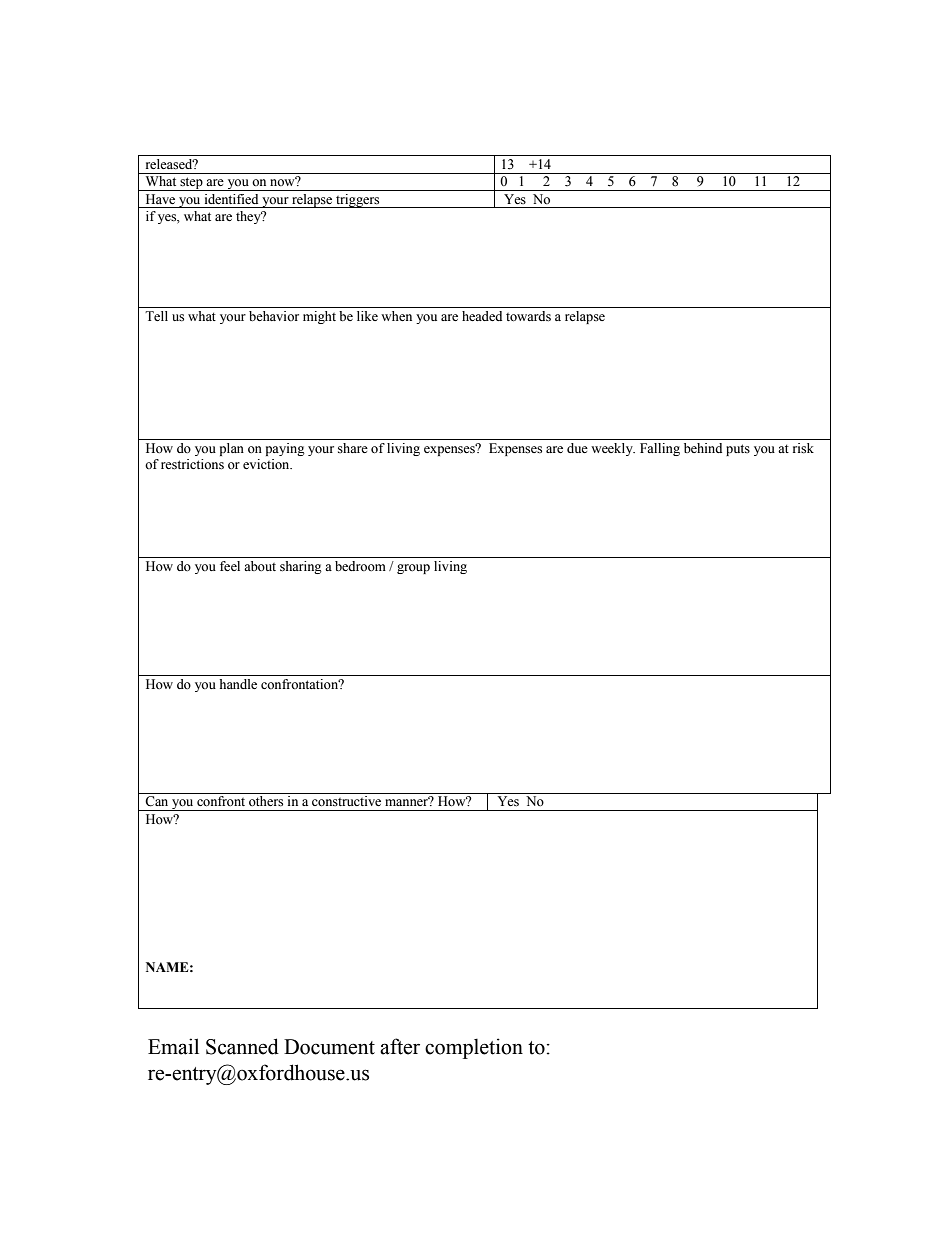 Image resolution: width=952 pixels, height=1233 pixels. Describe the element at coordinates (242, 1046) in the image. I see `Scanned` at that location.
